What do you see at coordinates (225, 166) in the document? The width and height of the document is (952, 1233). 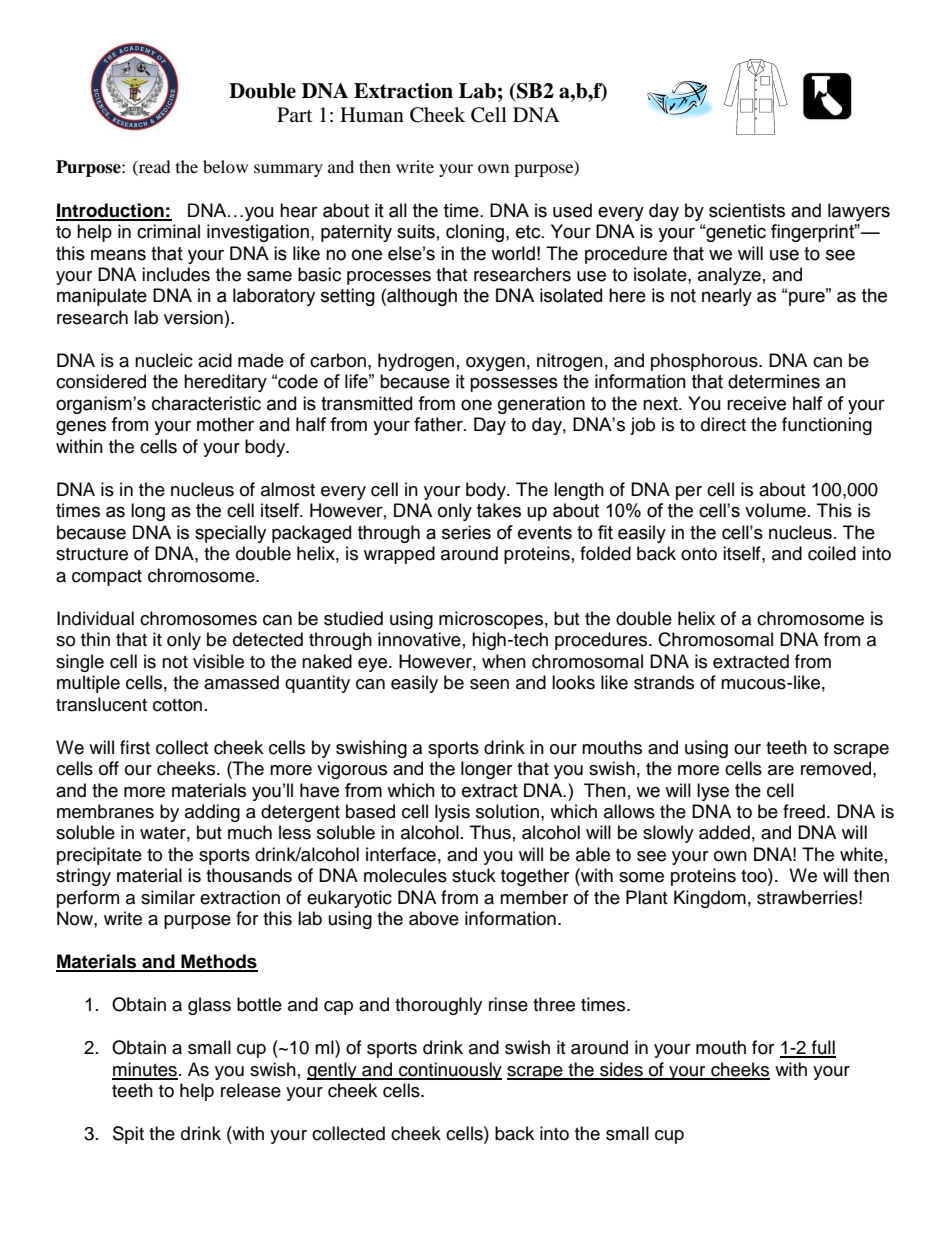 I see `below` at bounding box center [225, 166].
